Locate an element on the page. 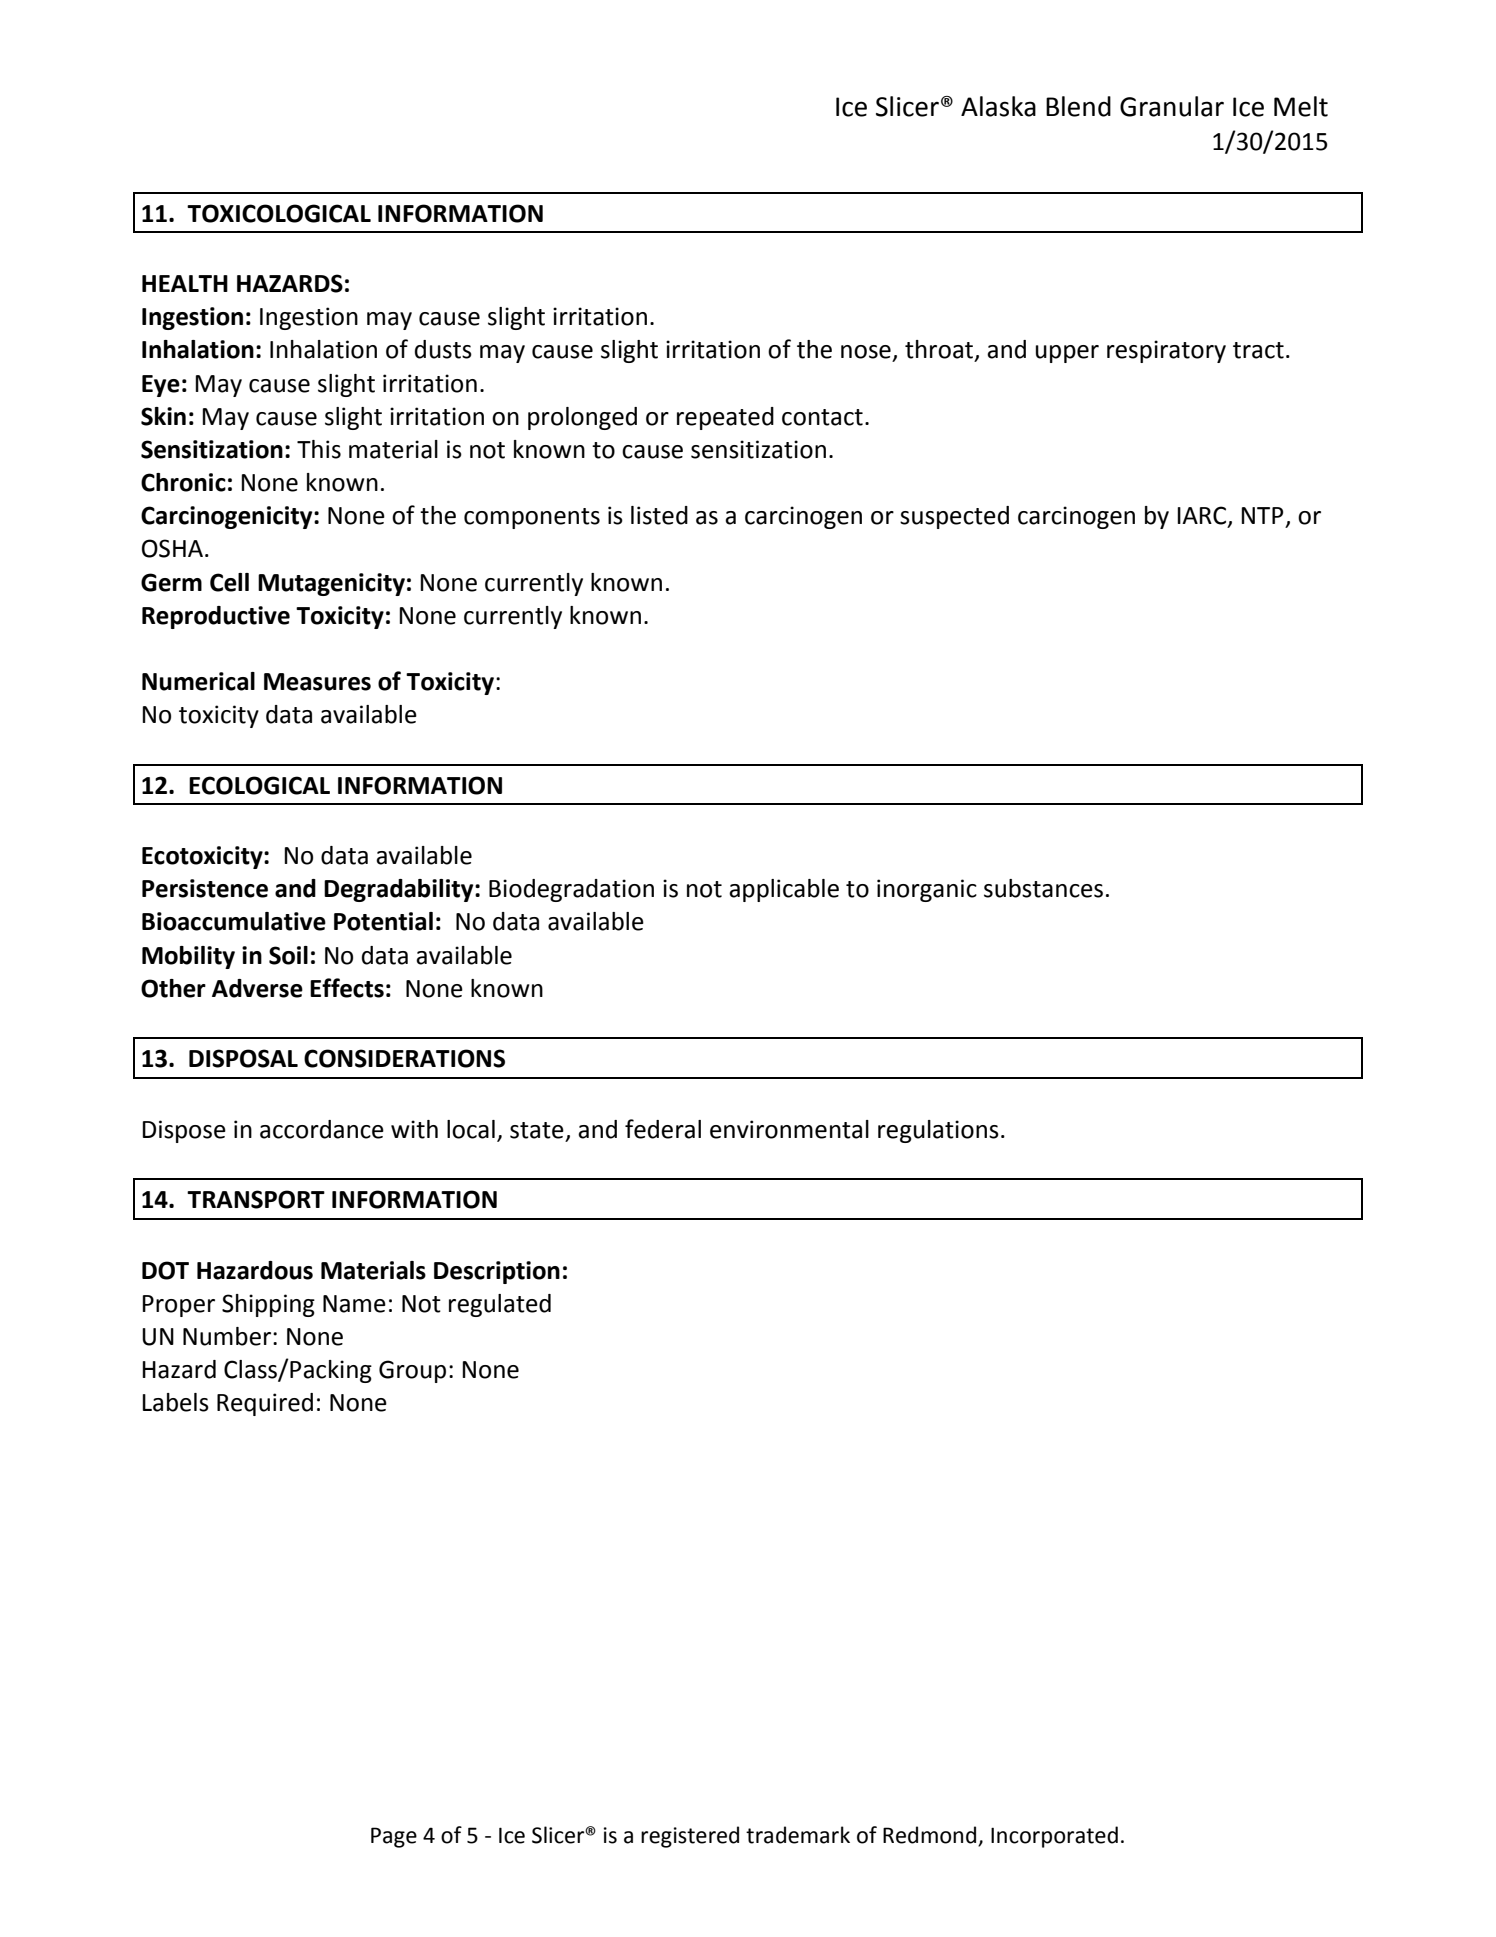 This document has width=1496, height=1937. Granular is located at coordinates (1172, 106).
